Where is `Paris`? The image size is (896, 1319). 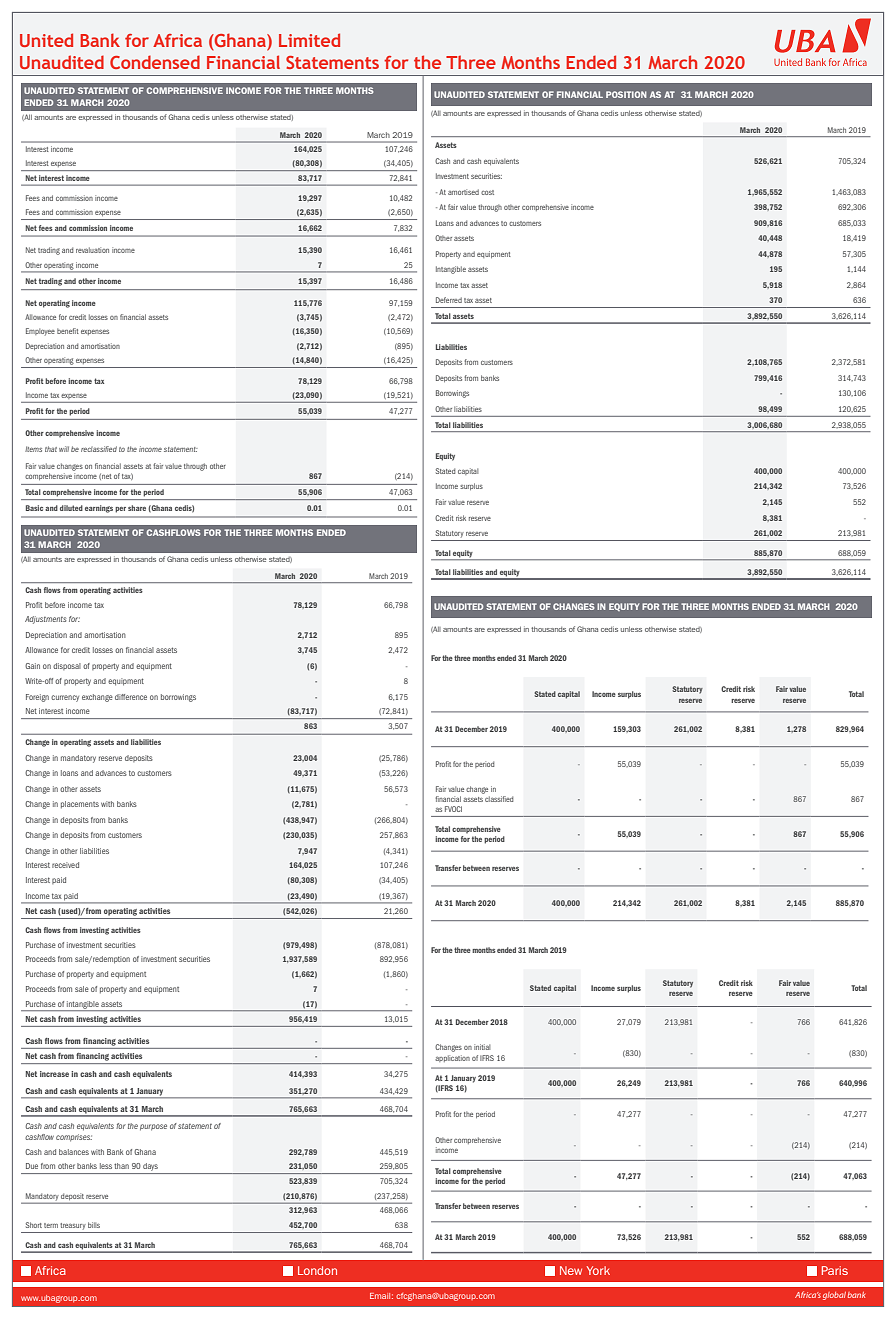
Paris is located at coordinates (835, 1270).
